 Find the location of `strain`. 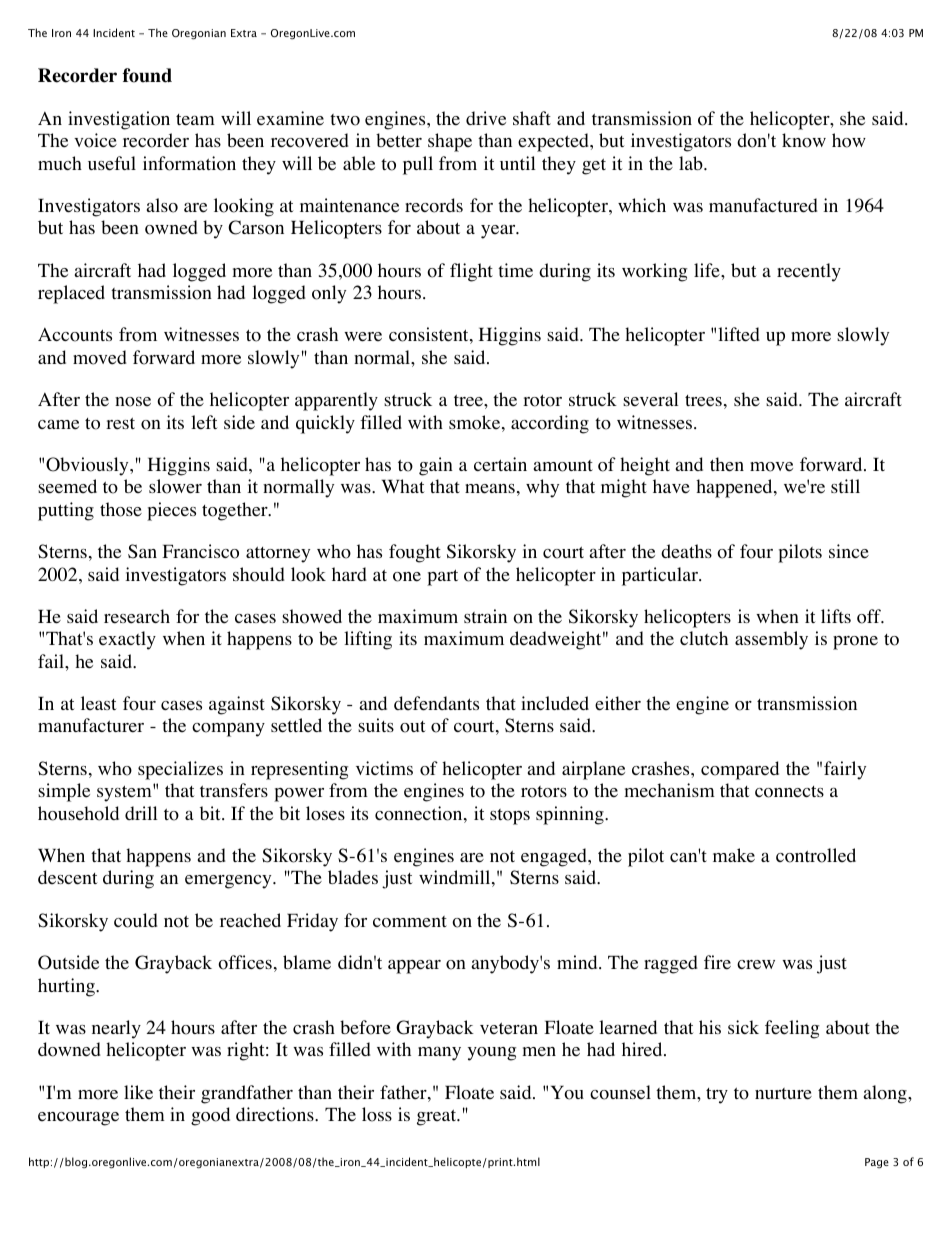

strain is located at coordinates (485, 616).
